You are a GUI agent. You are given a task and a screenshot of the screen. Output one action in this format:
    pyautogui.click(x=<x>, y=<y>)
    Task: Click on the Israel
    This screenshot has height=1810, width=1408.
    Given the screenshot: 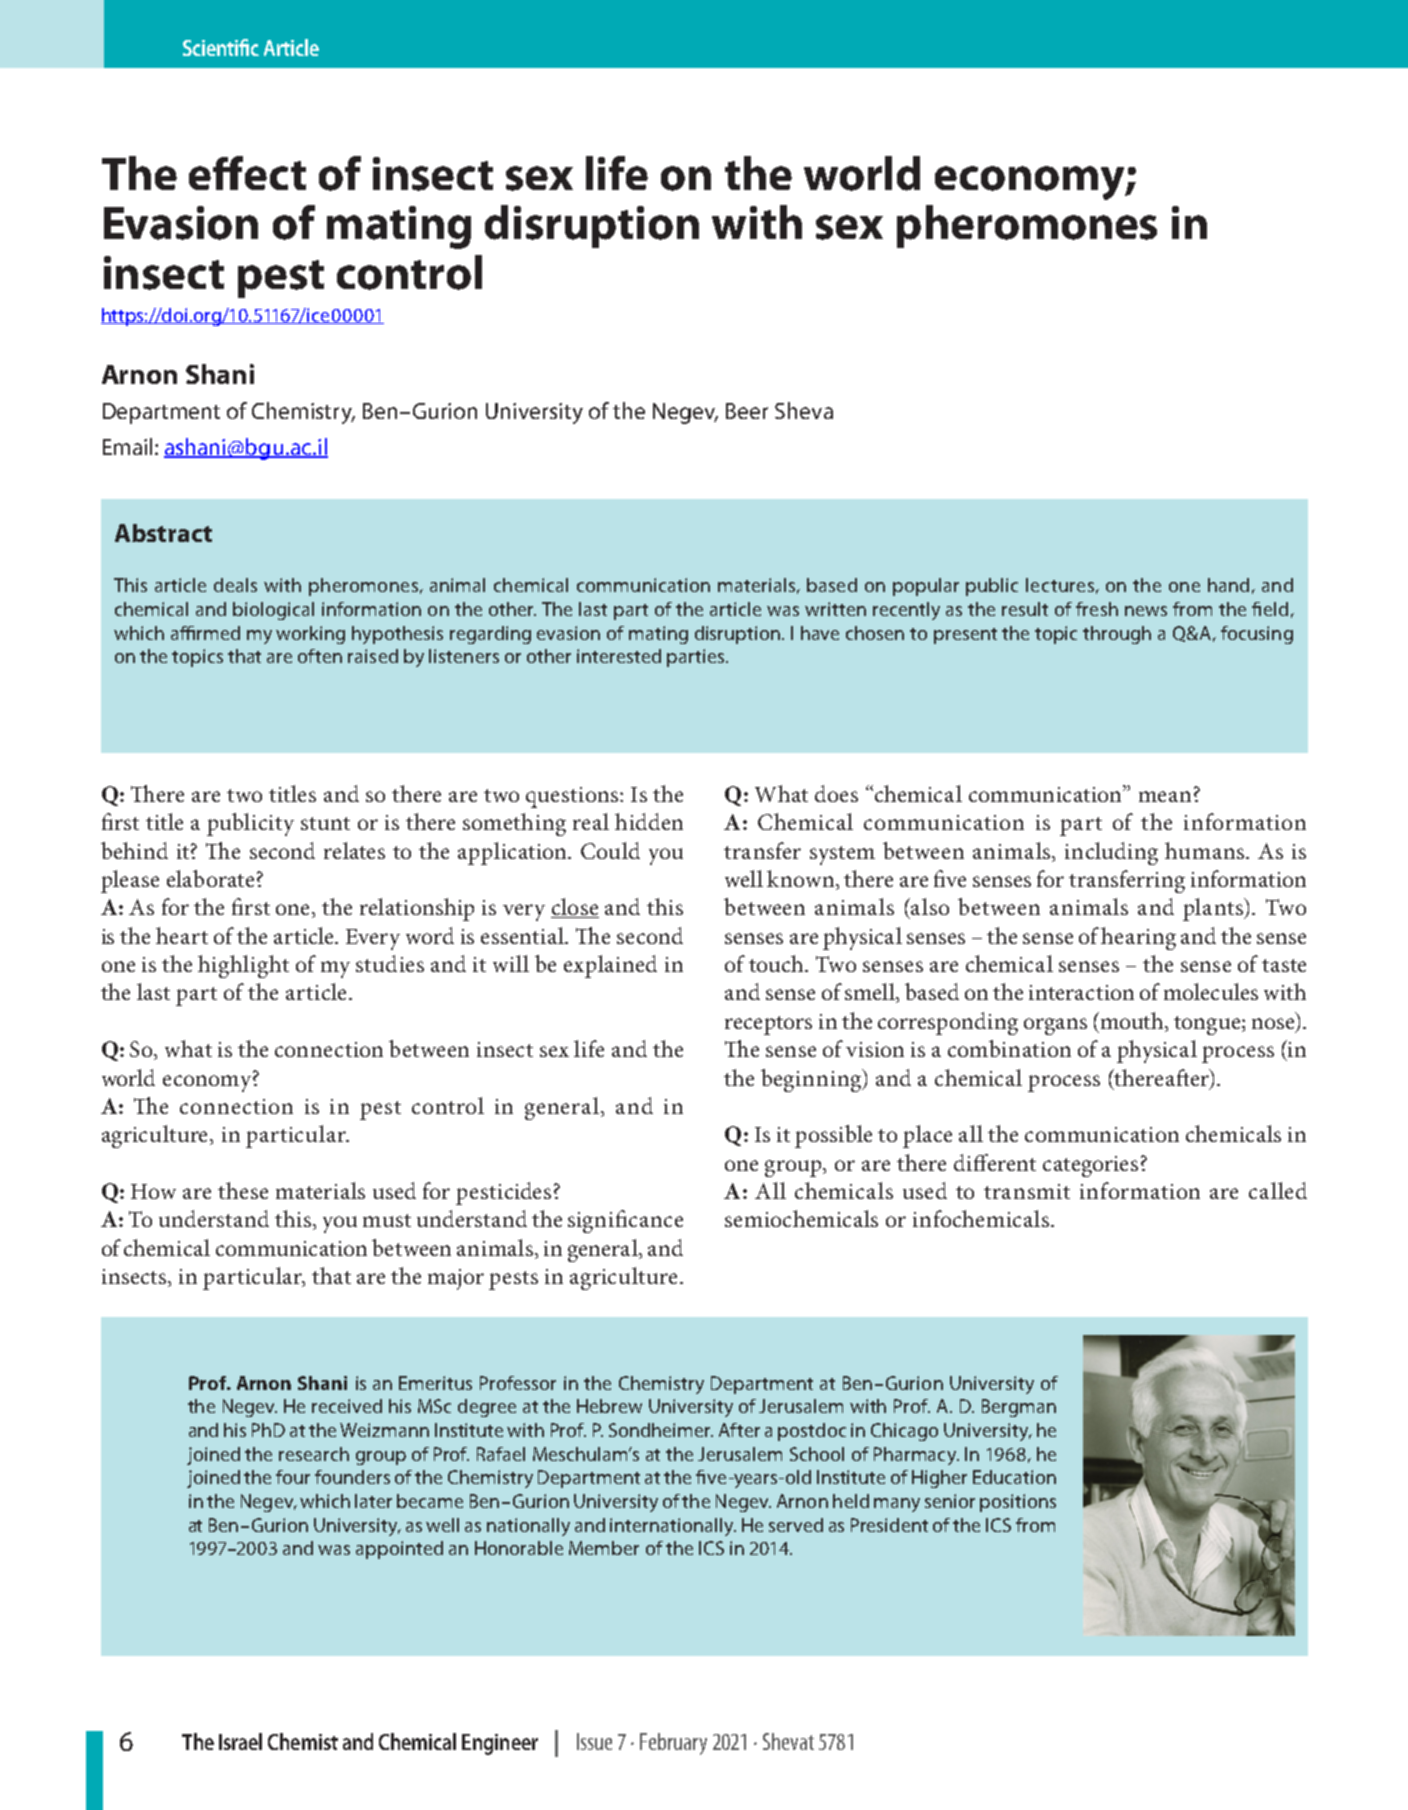 What is the action you would take?
    pyautogui.click(x=240, y=1741)
